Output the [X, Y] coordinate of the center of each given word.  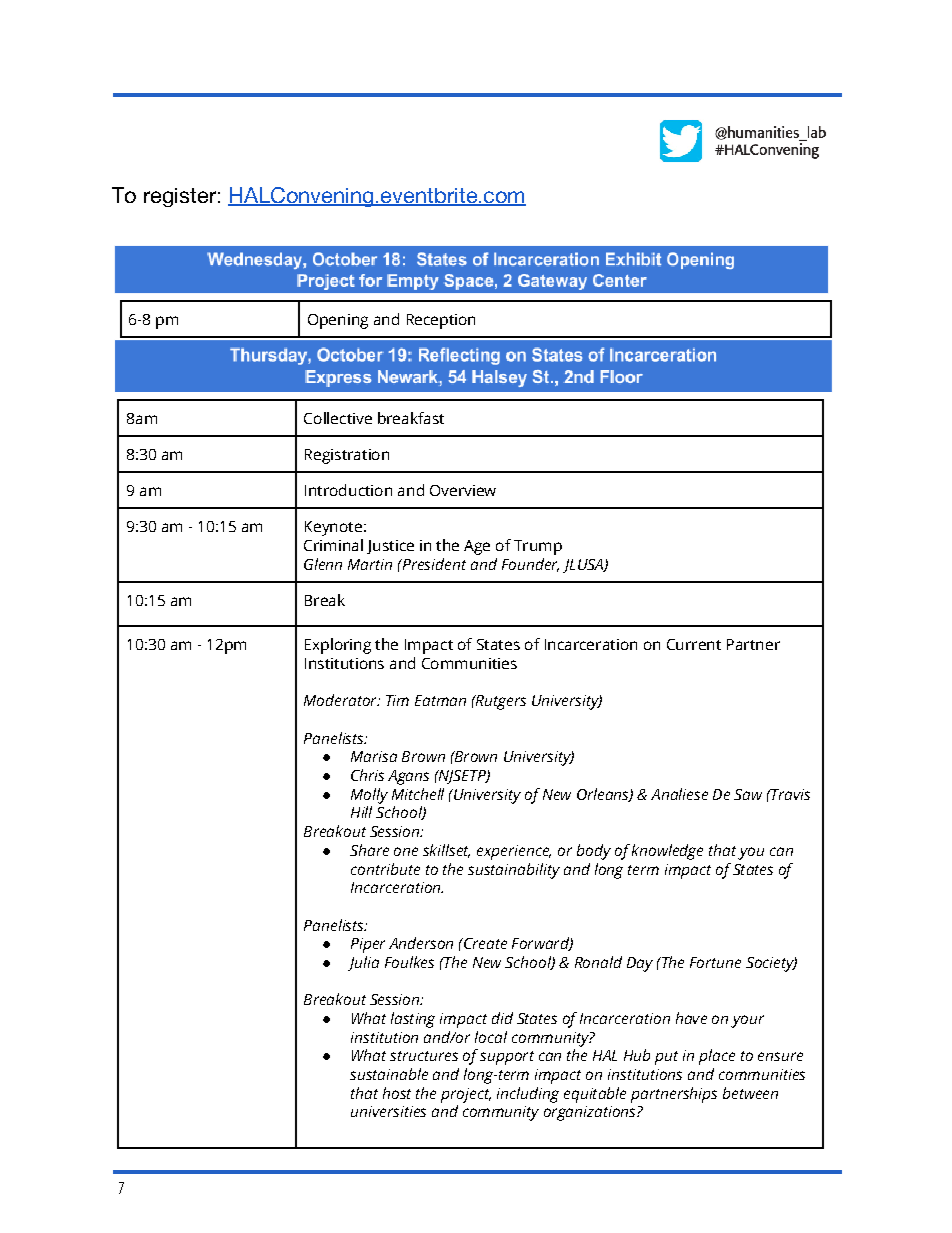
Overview [463, 490]
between [750, 1093]
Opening [338, 321]
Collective [338, 418]
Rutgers [500, 702]
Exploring [338, 646]
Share [369, 850]
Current [694, 644]
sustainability [514, 871]
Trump [538, 547]
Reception [441, 321]
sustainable [389, 1074]
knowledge [667, 852]
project [466, 1095]
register [180, 197]
